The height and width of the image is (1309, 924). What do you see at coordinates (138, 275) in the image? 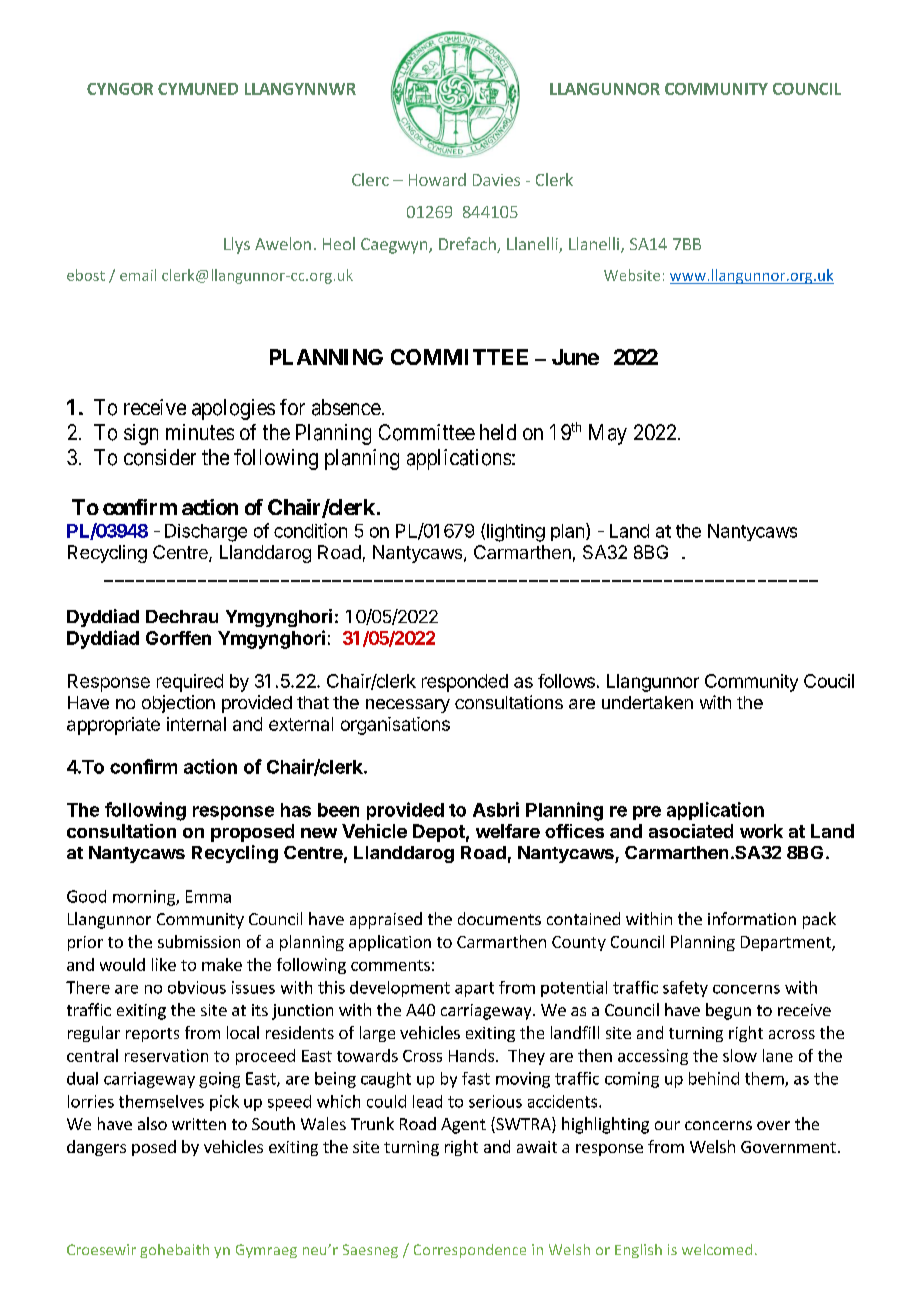
I see `email` at bounding box center [138, 275].
